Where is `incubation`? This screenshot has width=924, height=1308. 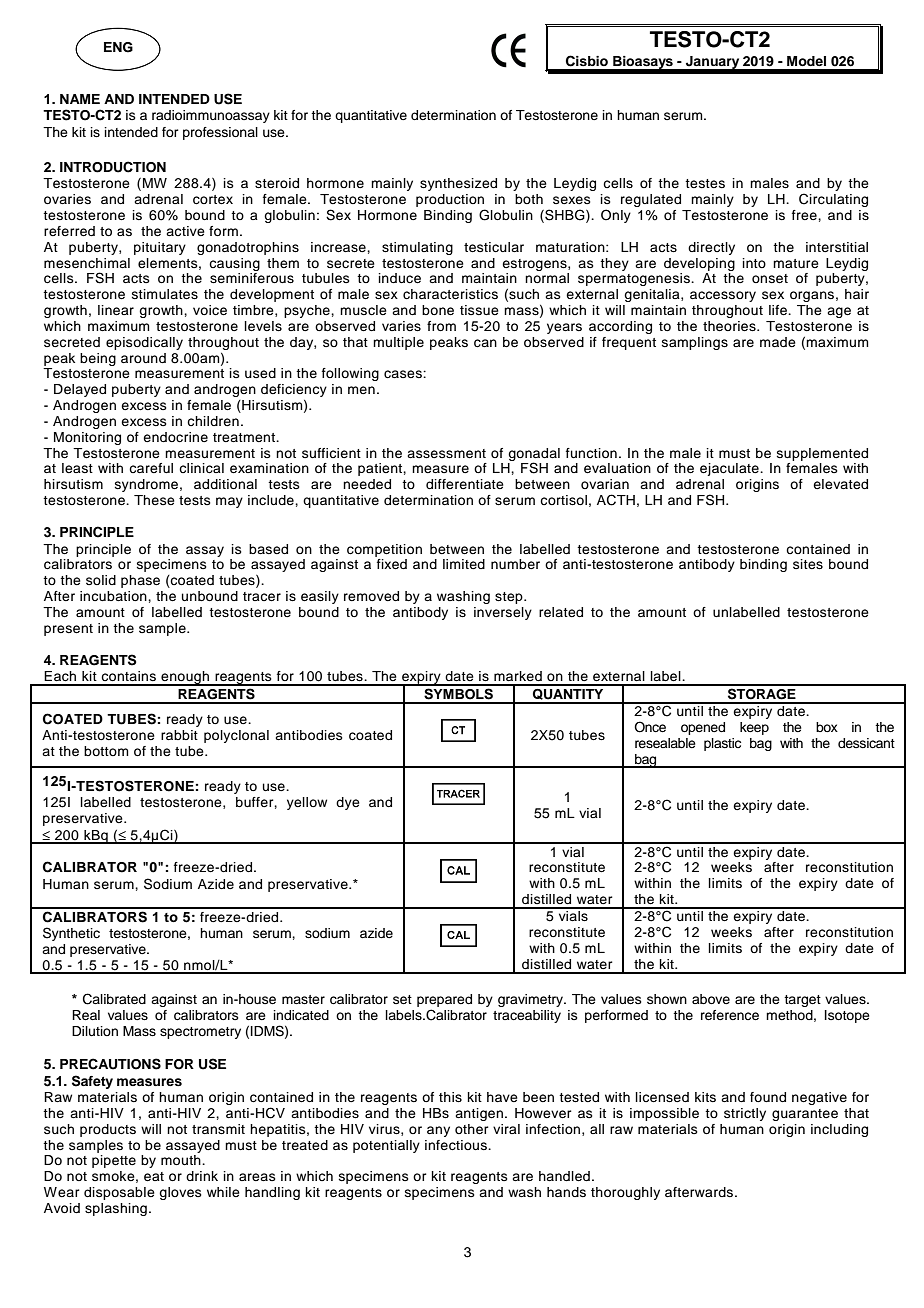
incubation is located at coordinates (114, 596).
